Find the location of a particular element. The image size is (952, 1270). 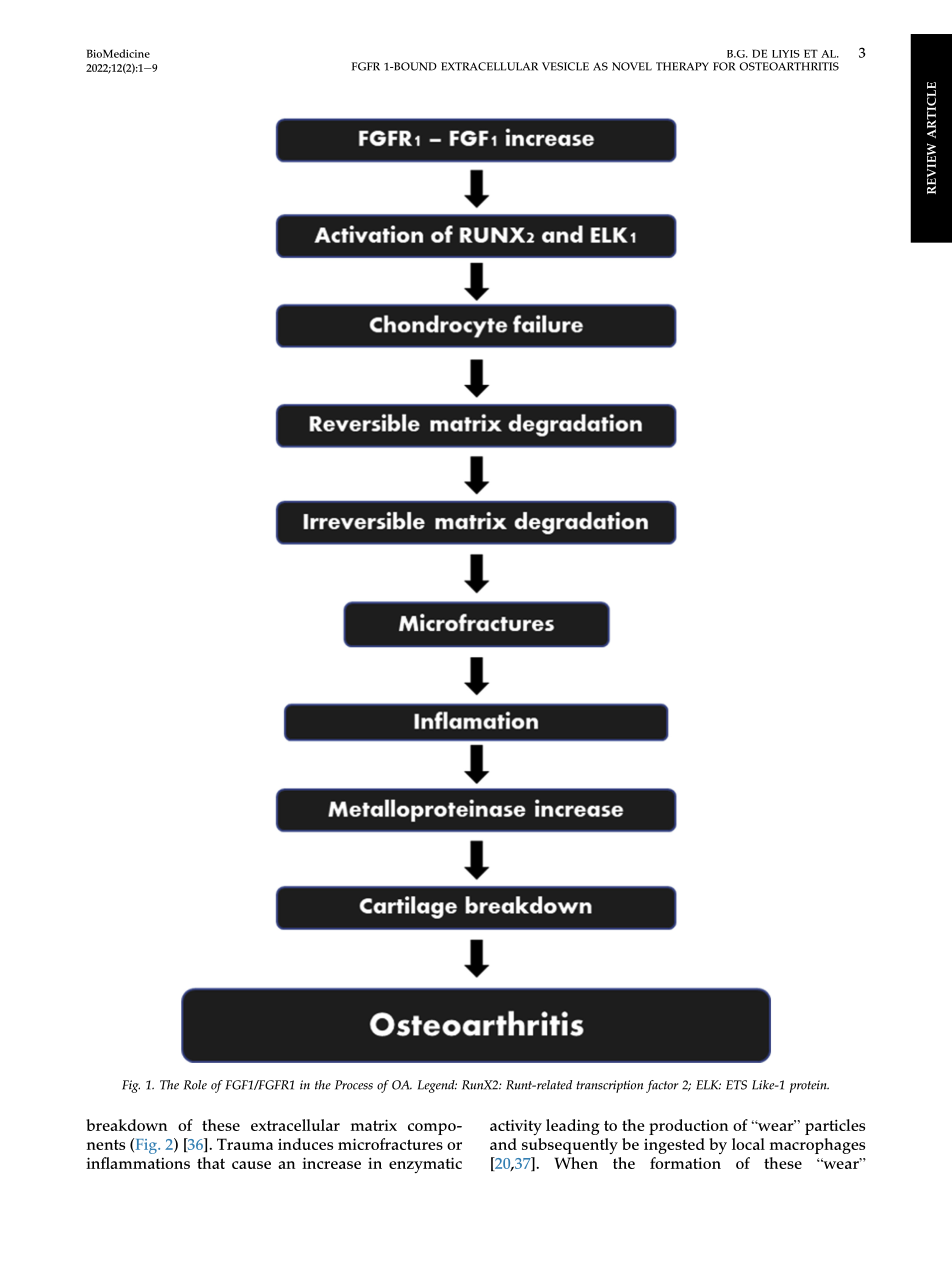

THERAPY is located at coordinates (682, 66).
